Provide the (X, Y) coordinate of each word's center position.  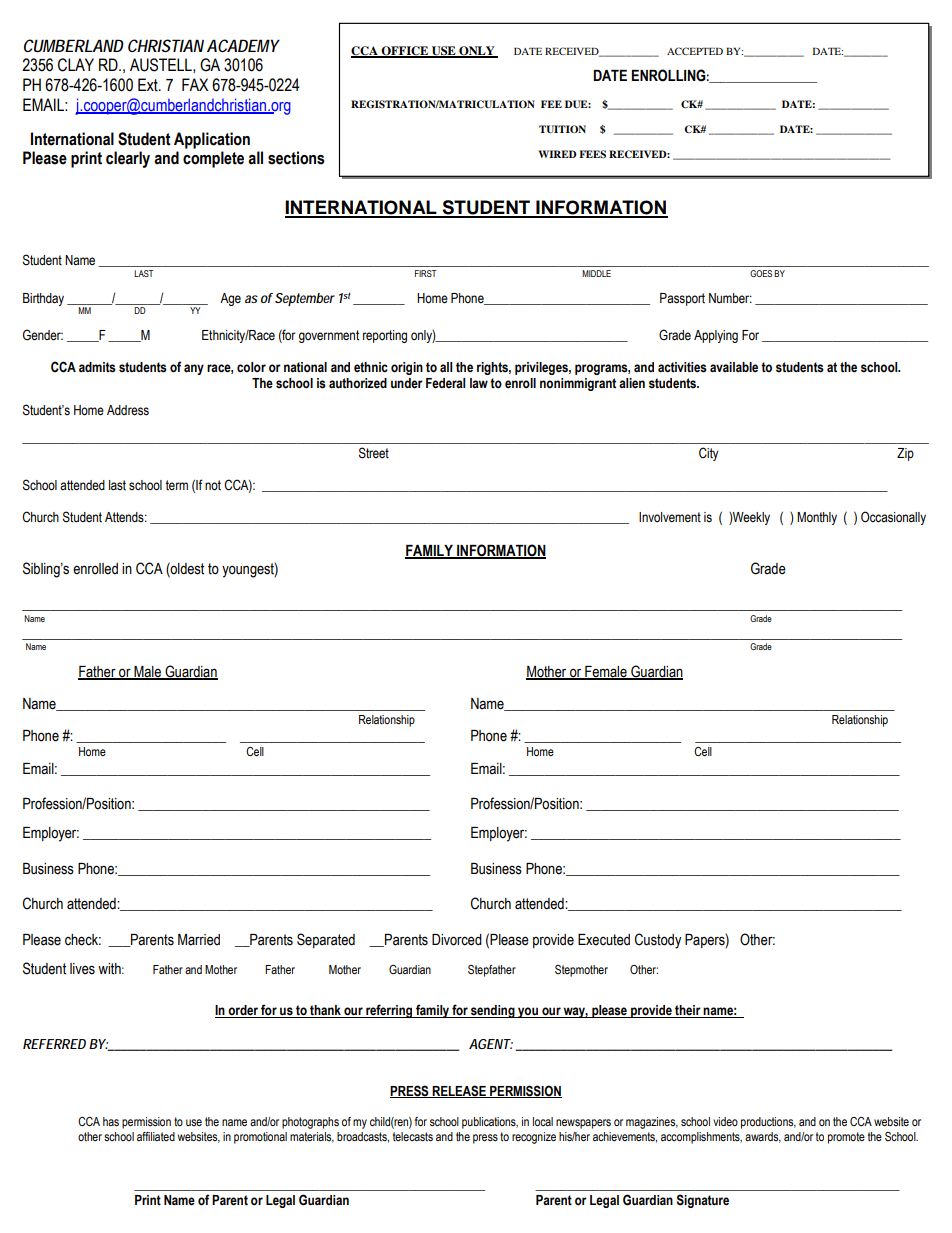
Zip (905, 454)
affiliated (156, 1136)
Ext (149, 85)
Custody (658, 941)
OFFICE (405, 52)
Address (128, 410)
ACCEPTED (695, 51)
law (479, 383)
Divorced (457, 940)
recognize (534, 1138)
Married (199, 940)
